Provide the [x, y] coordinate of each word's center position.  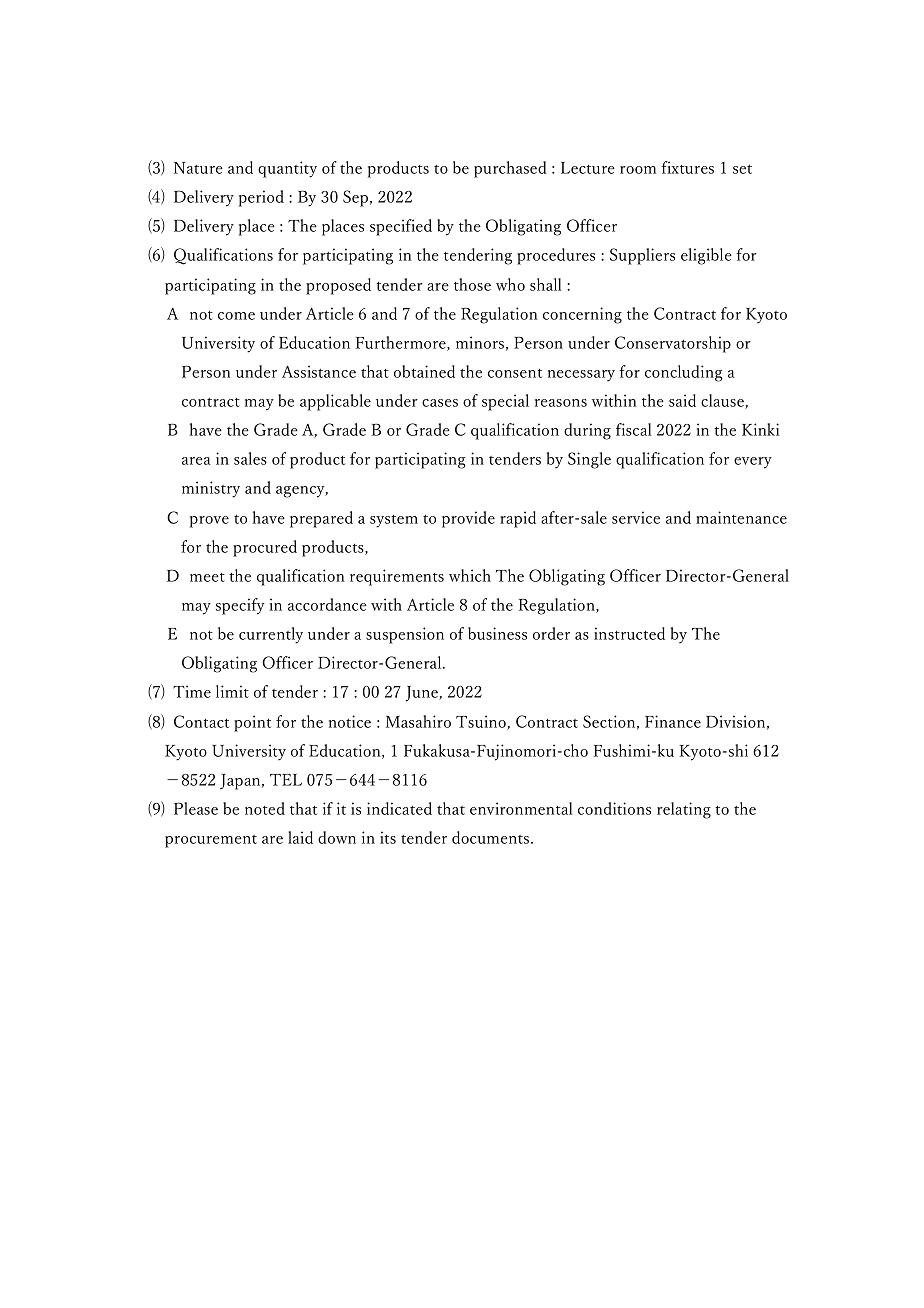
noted [265, 808]
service [636, 517]
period [261, 198]
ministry [211, 489]
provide [468, 519]
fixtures [687, 167]
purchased [510, 169]
